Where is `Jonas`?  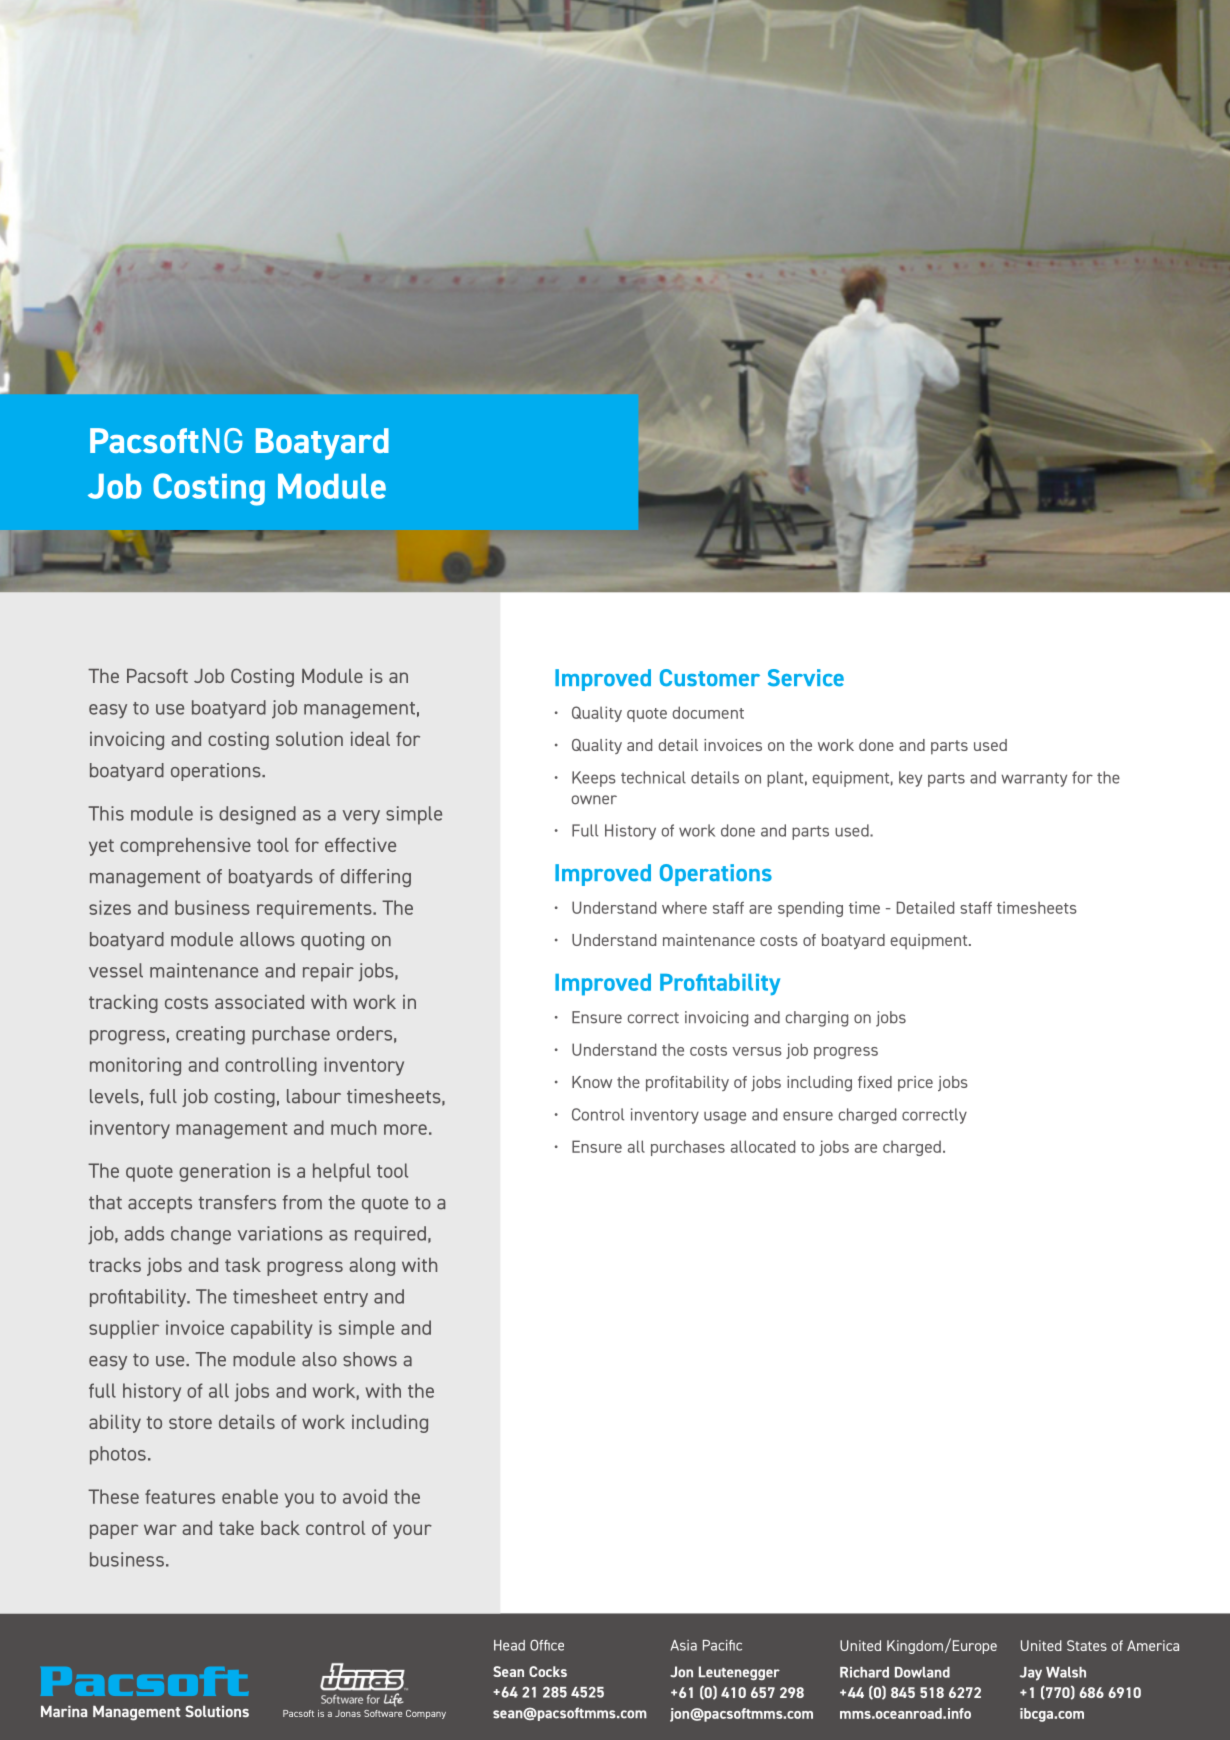 Jonas is located at coordinates (348, 1713).
